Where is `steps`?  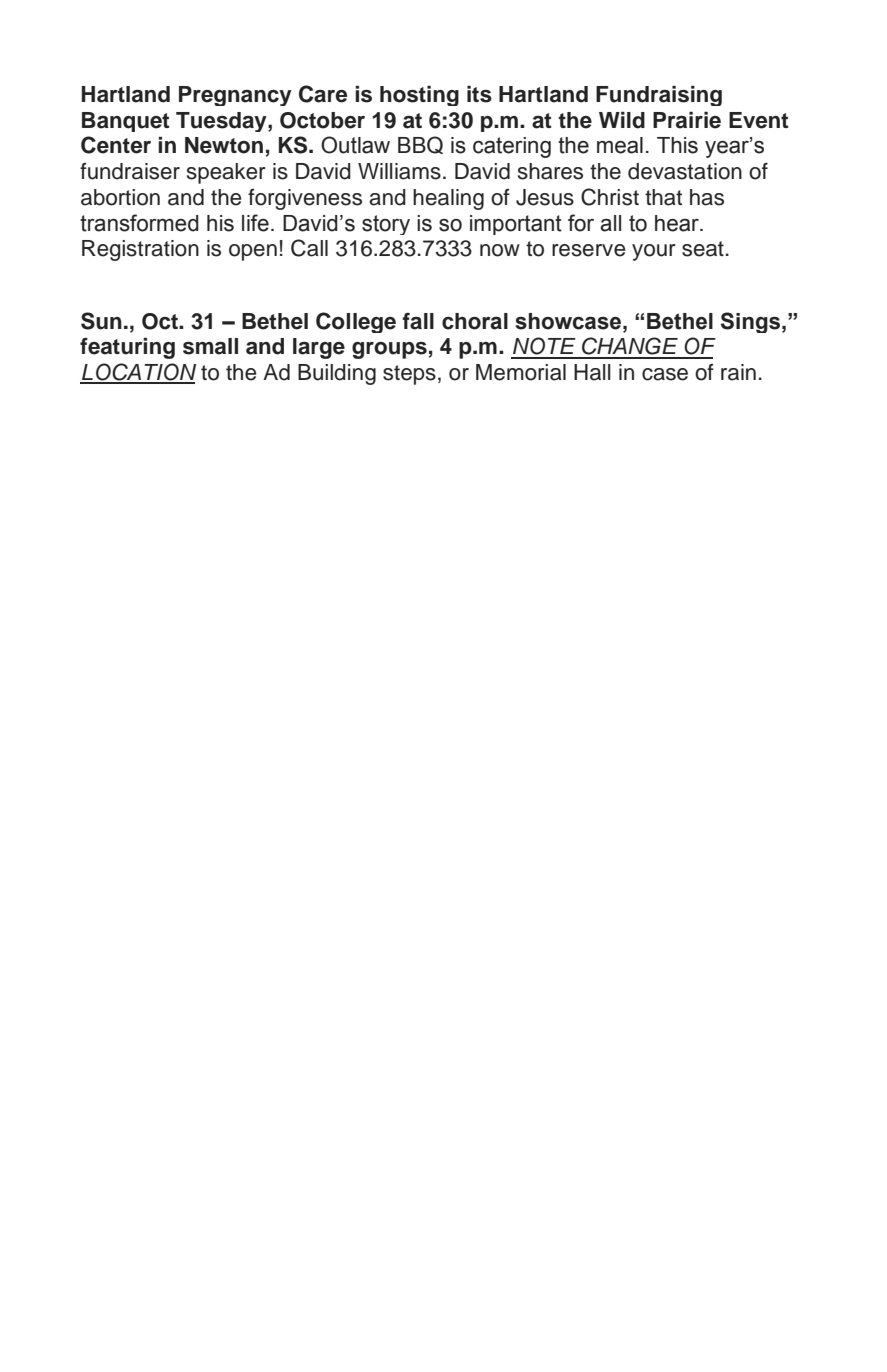 steps is located at coordinates (409, 375).
